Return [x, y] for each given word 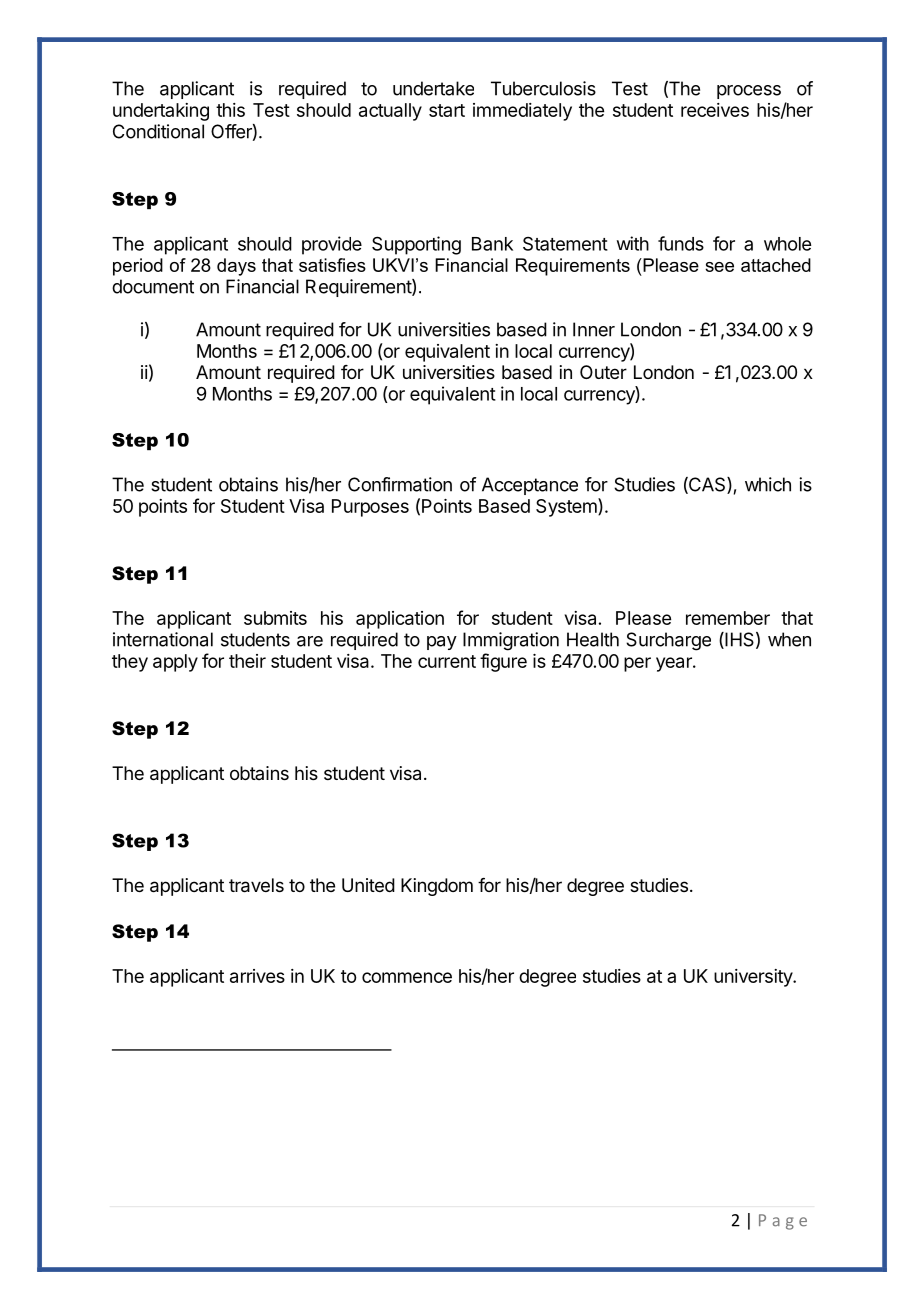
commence [407, 977]
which [768, 484]
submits [275, 618]
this [230, 110]
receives [715, 110]
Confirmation [400, 484]
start [447, 110]
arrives [257, 976]
